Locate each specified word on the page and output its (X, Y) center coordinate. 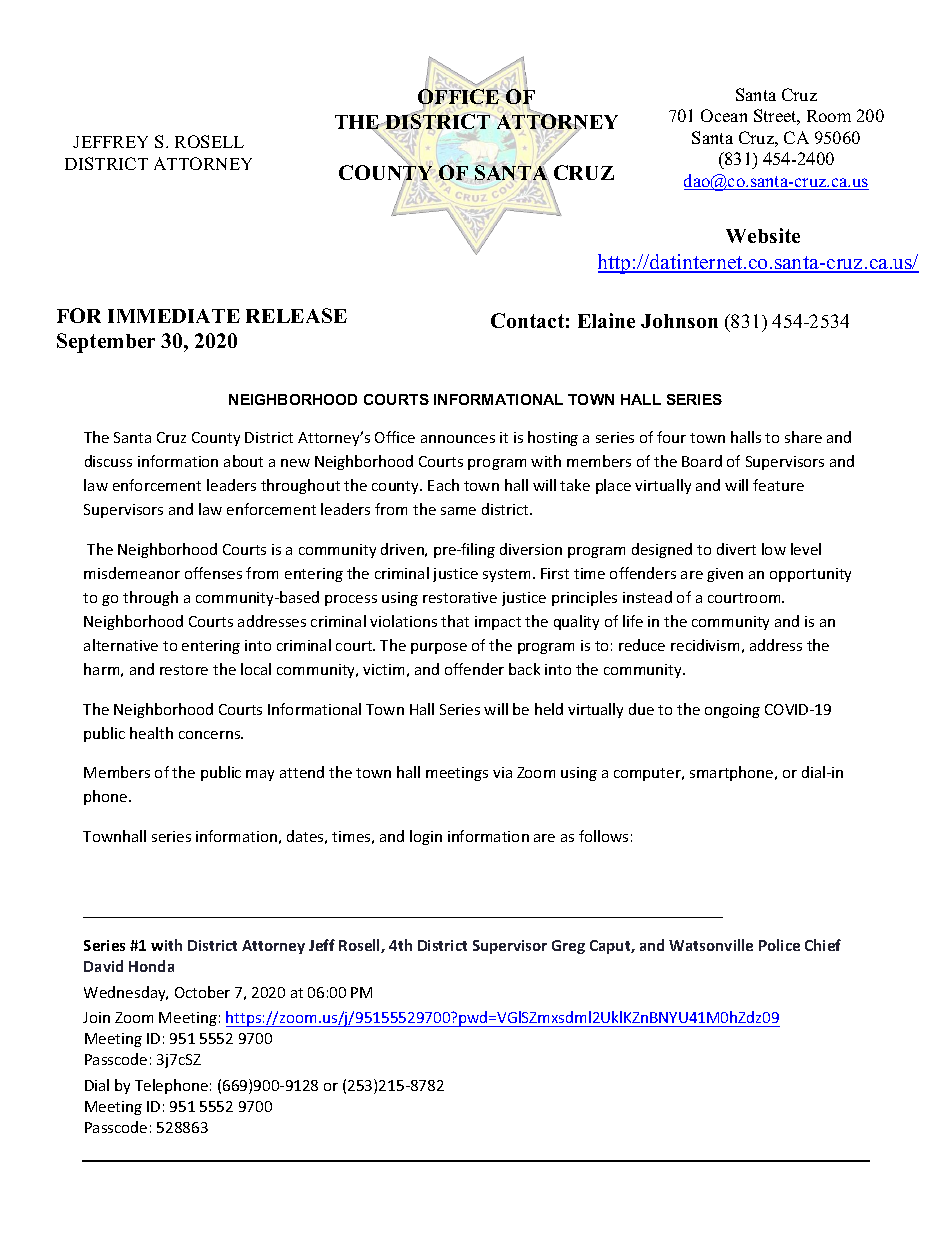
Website (763, 235)
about (243, 461)
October (202, 992)
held (549, 709)
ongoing (732, 711)
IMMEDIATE (174, 316)
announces (458, 439)
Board (702, 461)
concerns (211, 735)
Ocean (724, 115)
